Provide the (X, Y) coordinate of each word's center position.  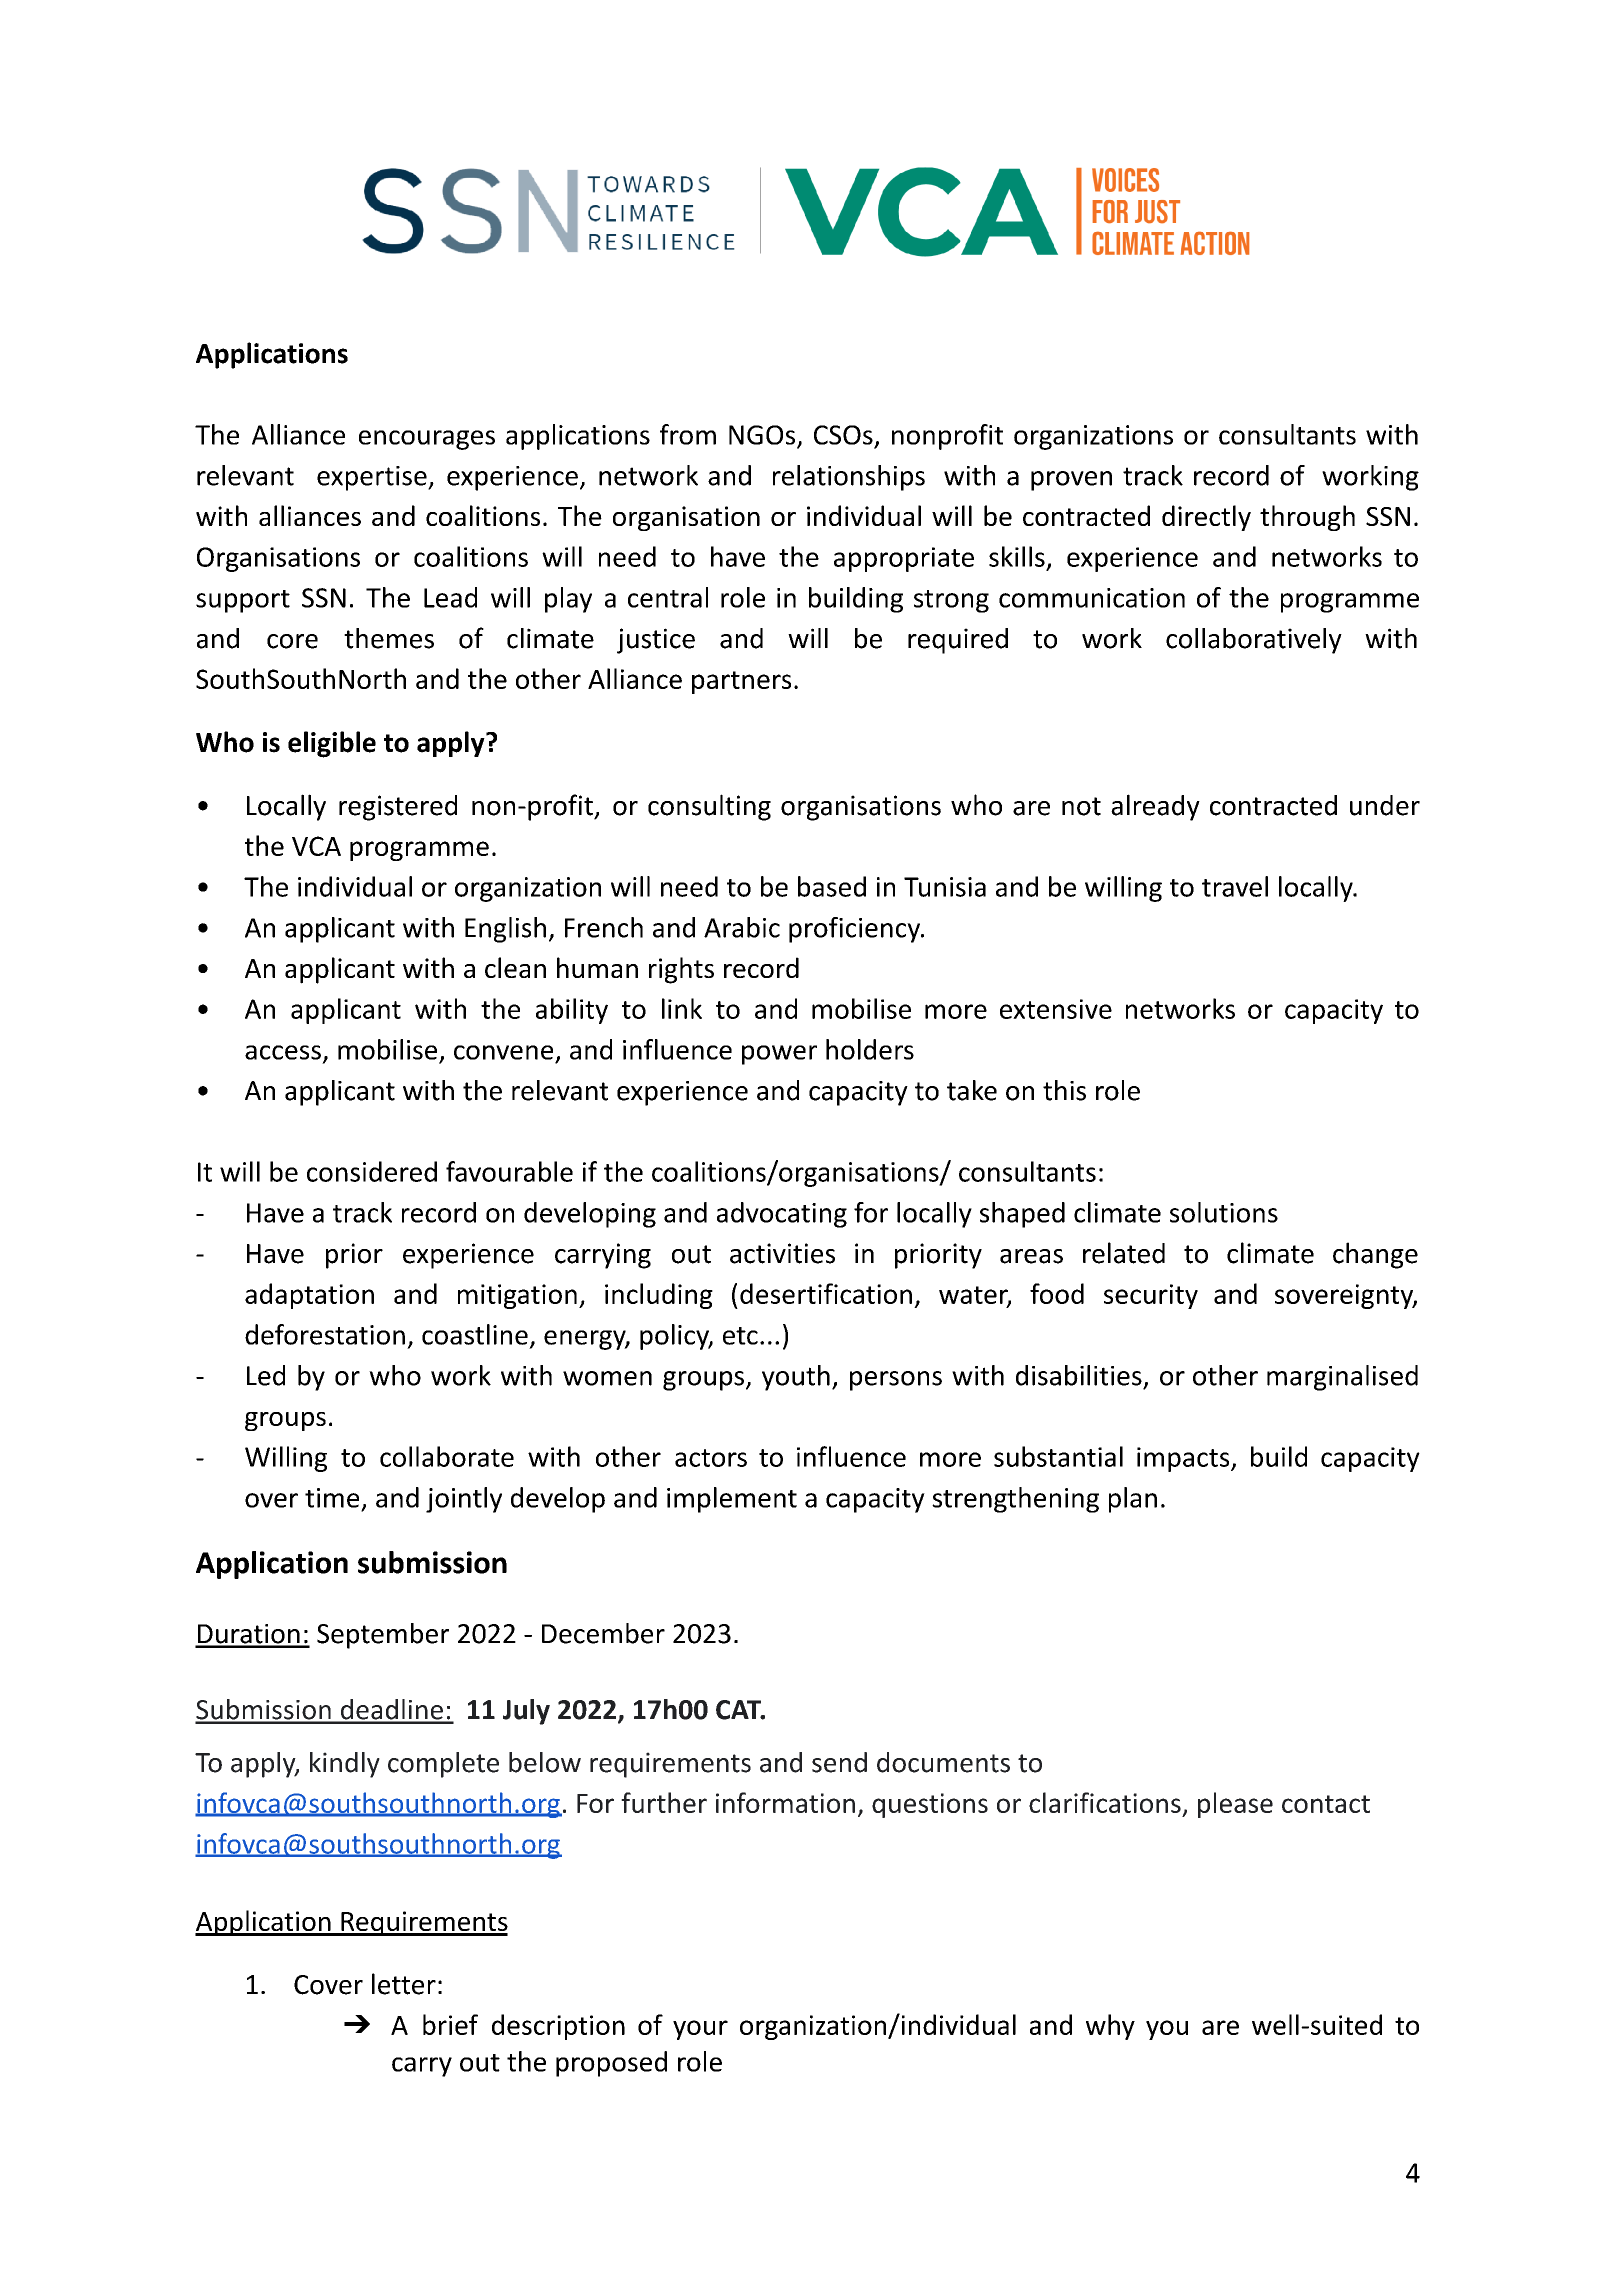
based (832, 886)
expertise (373, 478)
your (700, 2030)
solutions (1224, 1212)
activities (782, 1253)
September (383, 1636)
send (839, 1762)
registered (398, 808)
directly (1206, 518)
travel (1235, 886)
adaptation (309, 1296)
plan (1133, 1500)
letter (404, 1984)
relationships (849, 478)
